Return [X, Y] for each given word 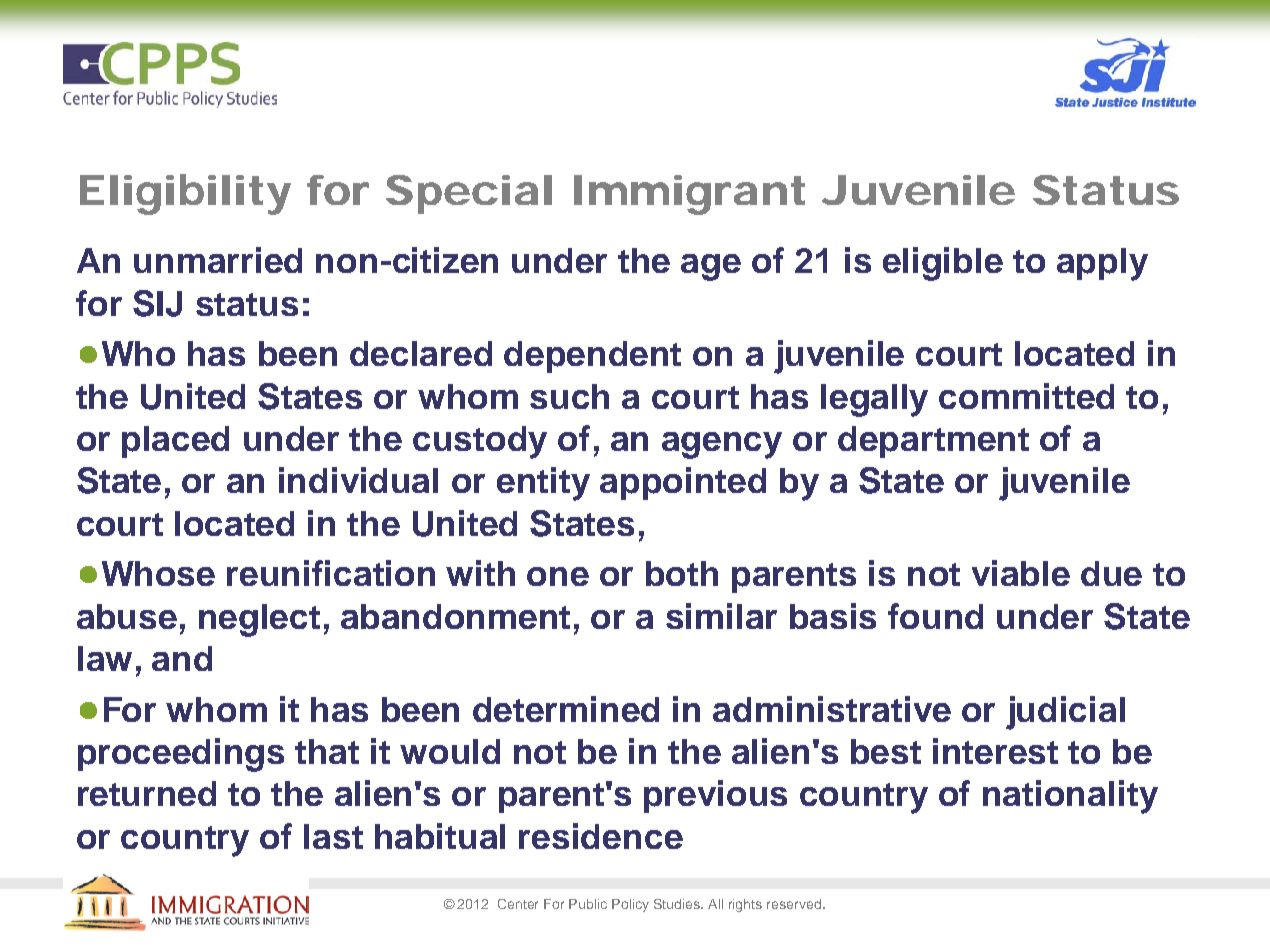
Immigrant [689, 195]
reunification [331, 573]
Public [588, 904]
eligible [943, 264]
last [333, 836]
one [558, 576]
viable [1021, 573]
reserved [795, 904]
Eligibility [185, 194]
